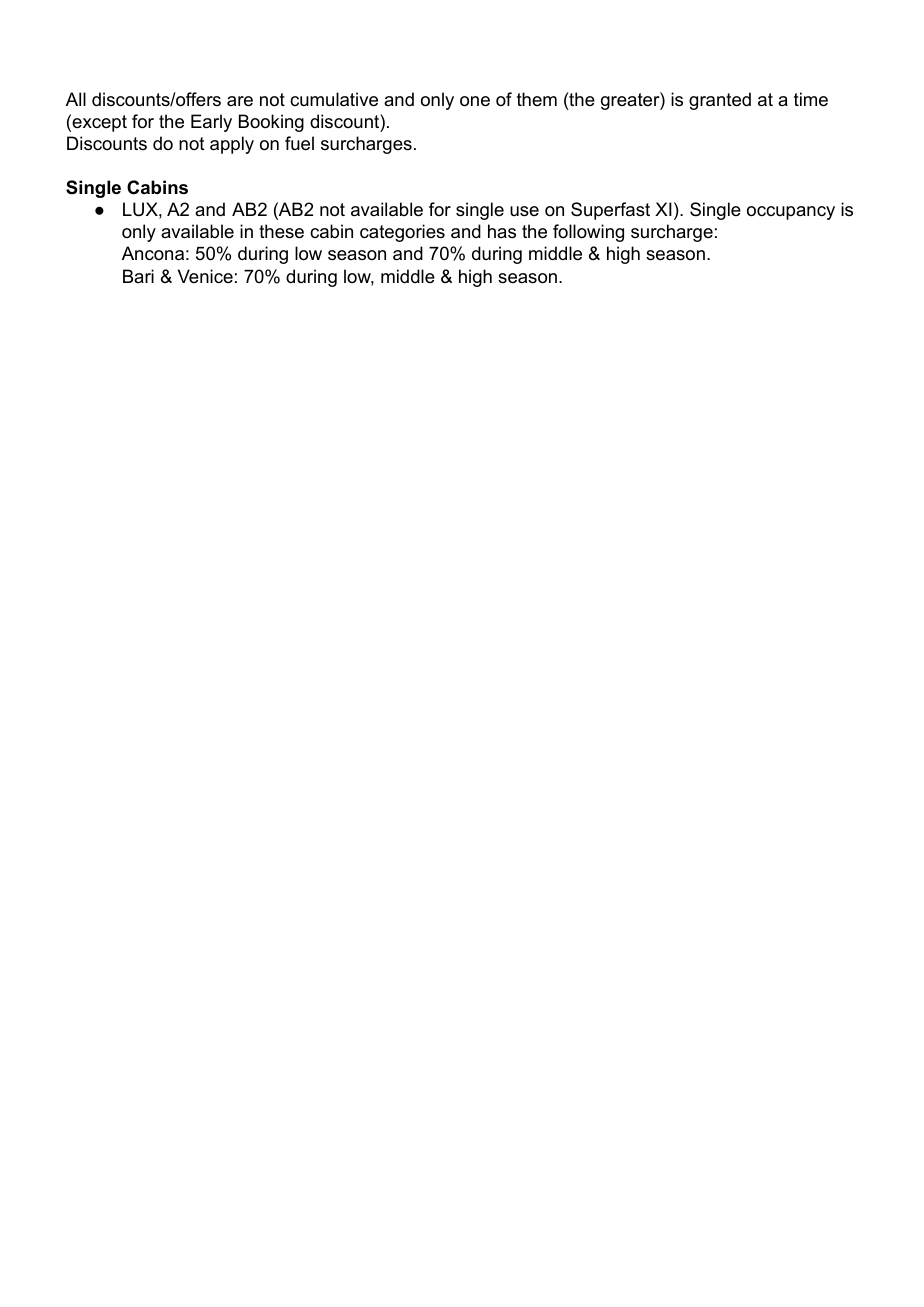 The height and width of the screenshot is (1307, 924). I want to click on Bari, so click(138, 276).
